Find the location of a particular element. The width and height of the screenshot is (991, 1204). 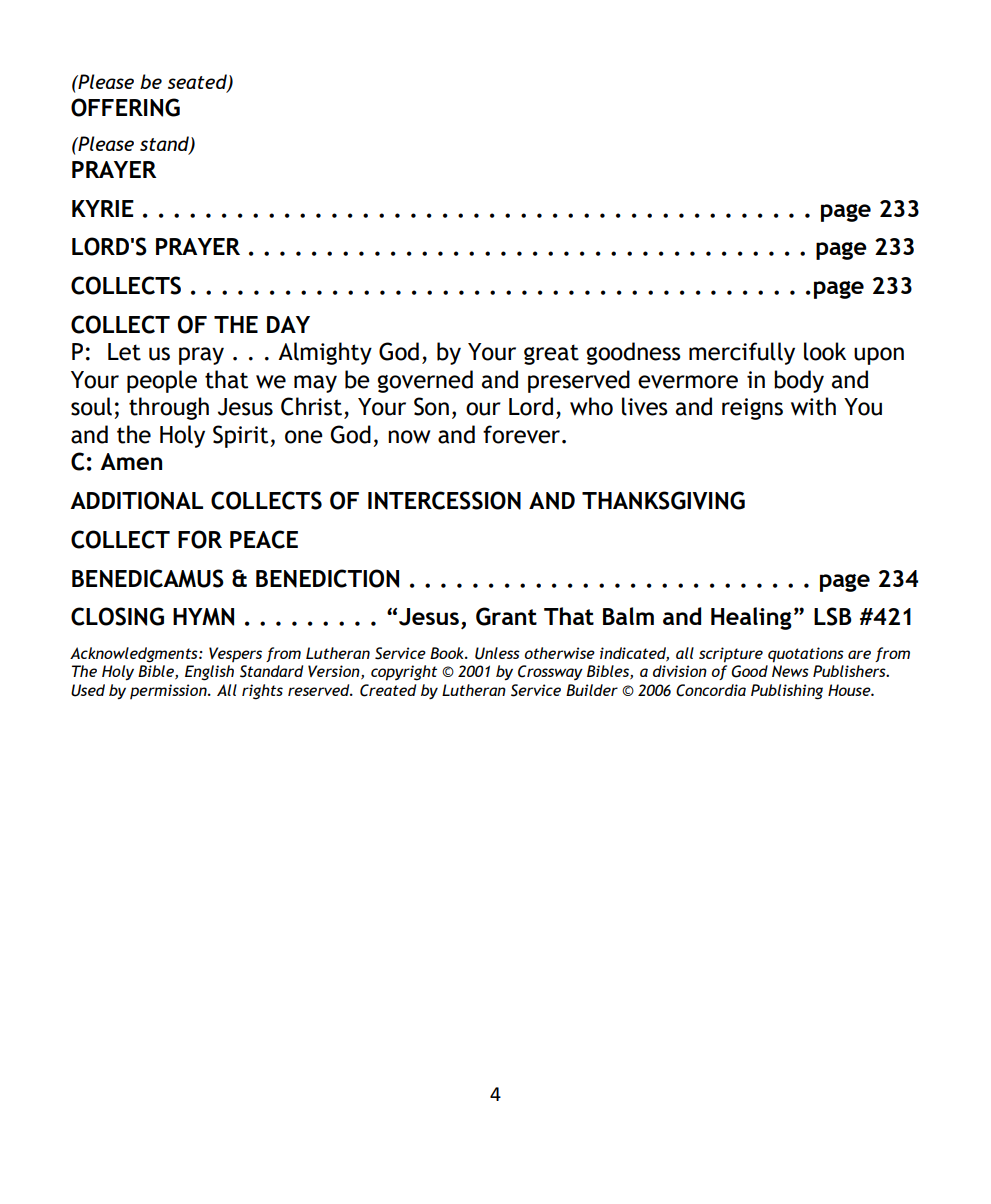

News is located at coordinates (790, 671).
